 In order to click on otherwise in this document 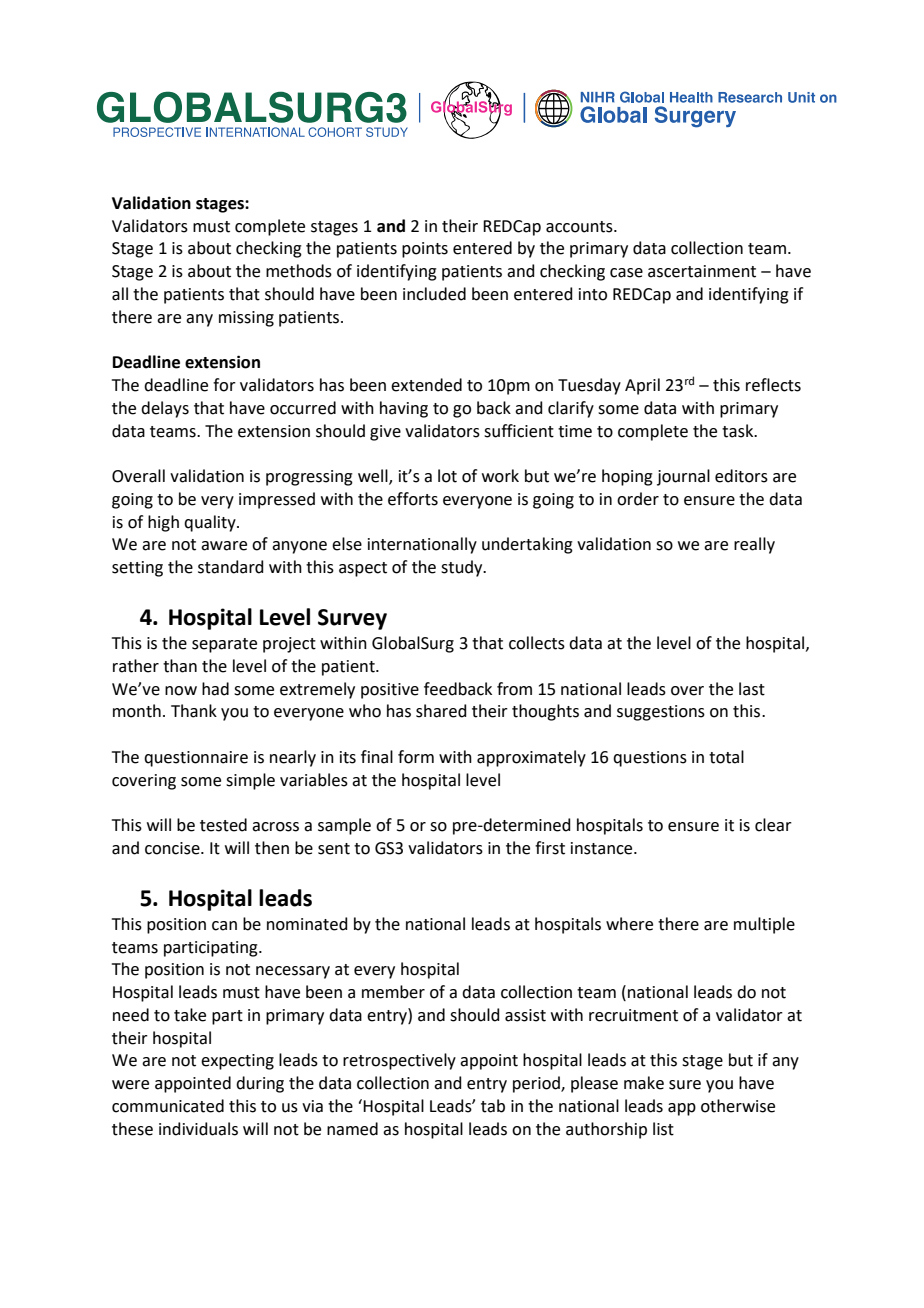, I will do `click(738, 1106)`.
